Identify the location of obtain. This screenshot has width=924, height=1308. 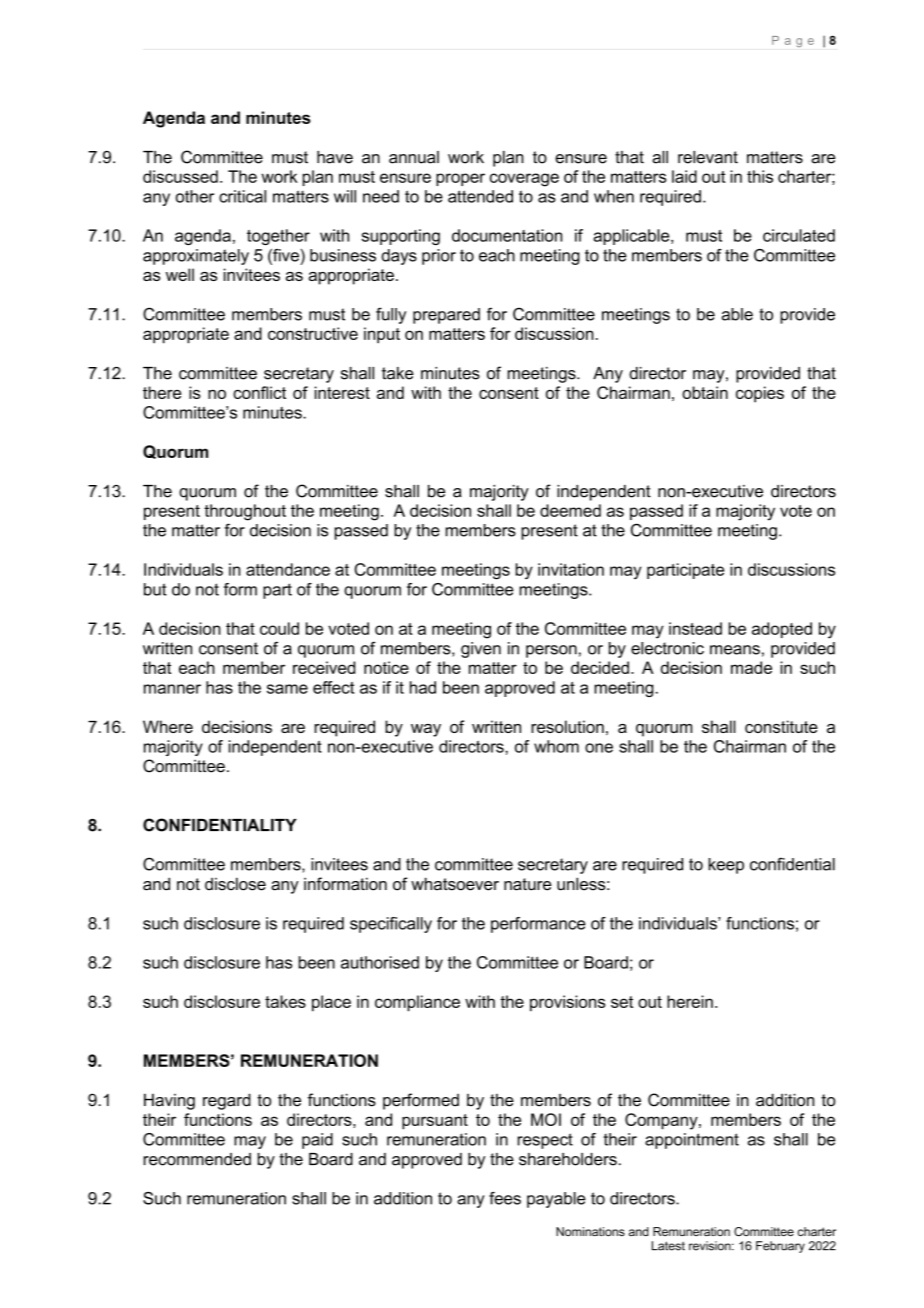
(705, 392).
